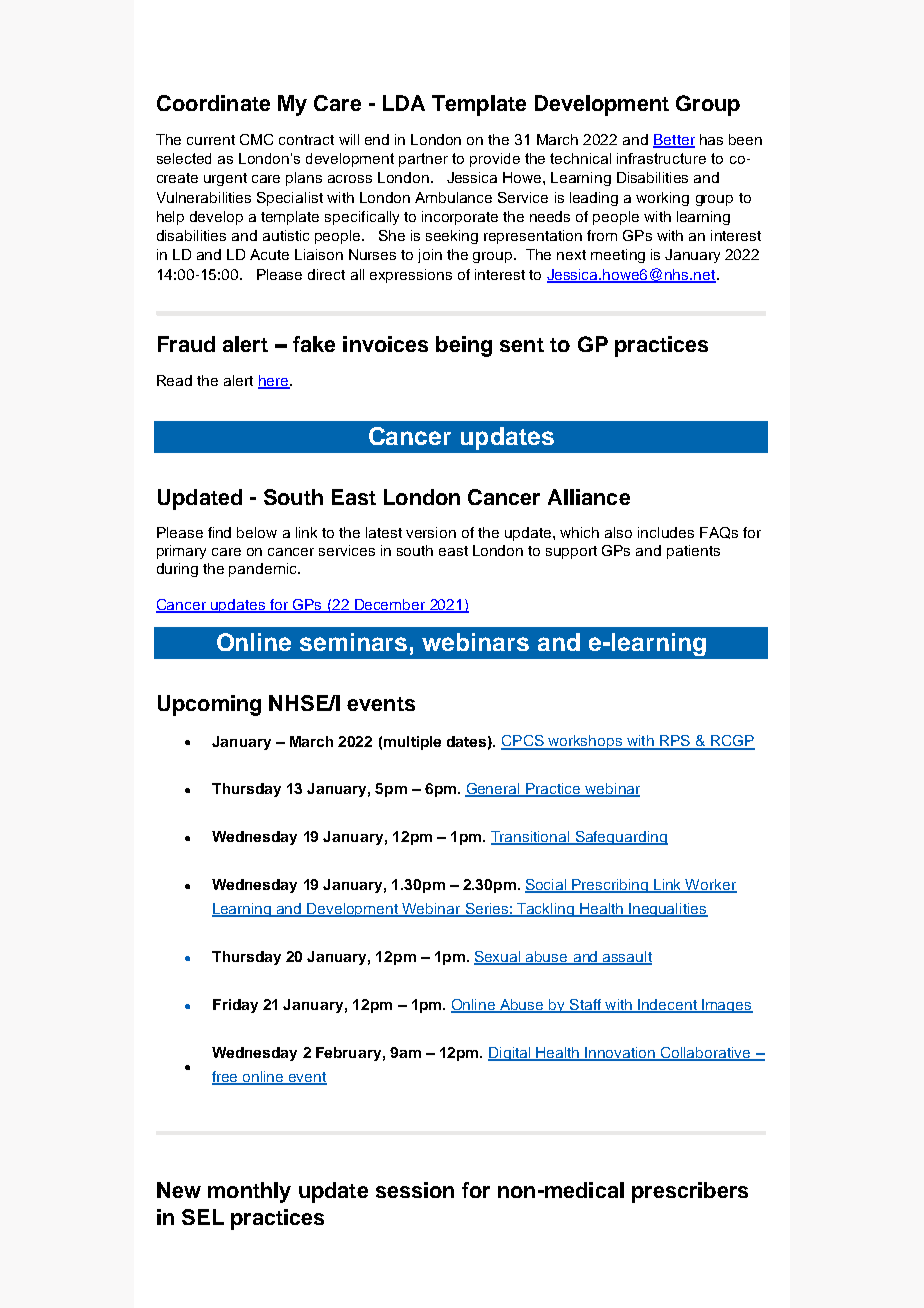  Describe the element at coordinates (415, 1190) in the screenshot. I see `session` at that location.
